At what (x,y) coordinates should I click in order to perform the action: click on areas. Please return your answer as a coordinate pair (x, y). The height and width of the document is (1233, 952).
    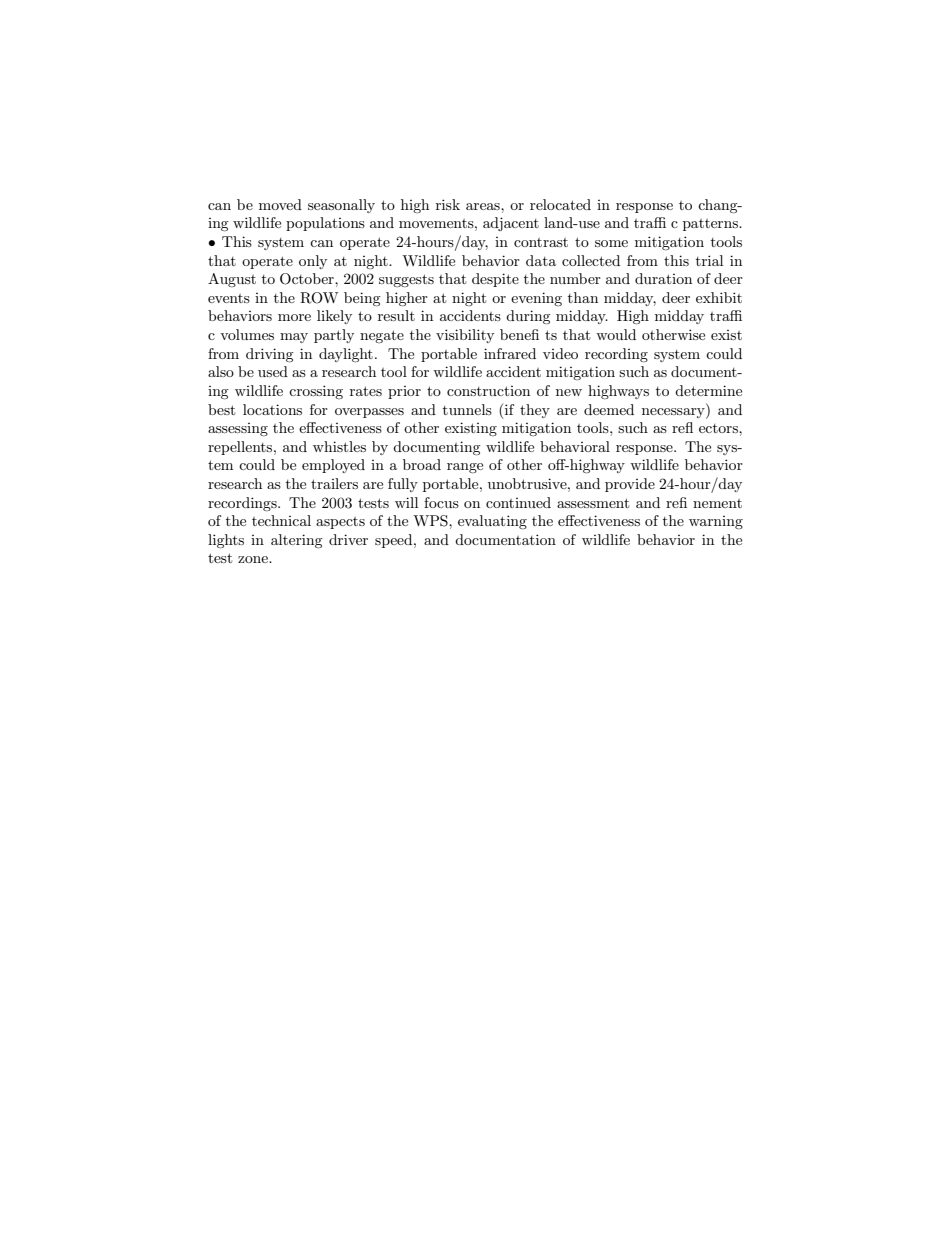
    Looking at the image, I should click on (484, 206).
